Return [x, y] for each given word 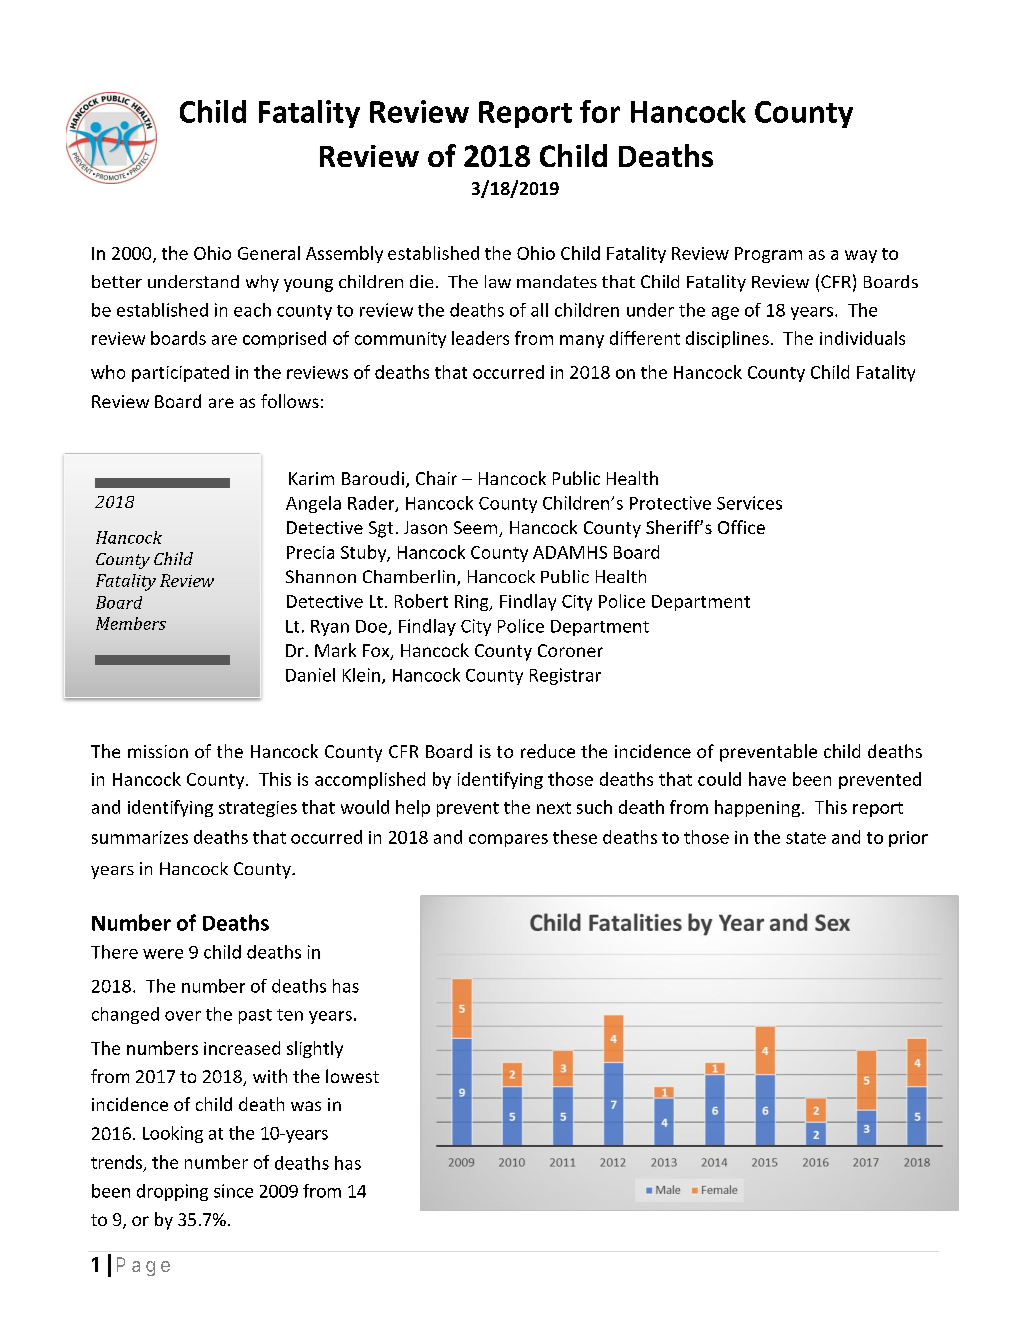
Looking [173, 1134]
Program [768, 255]
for [600, 111]
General [269, 253]
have [767, 779]
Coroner [570, 650]
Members [131, 623]
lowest [352, 1076]
